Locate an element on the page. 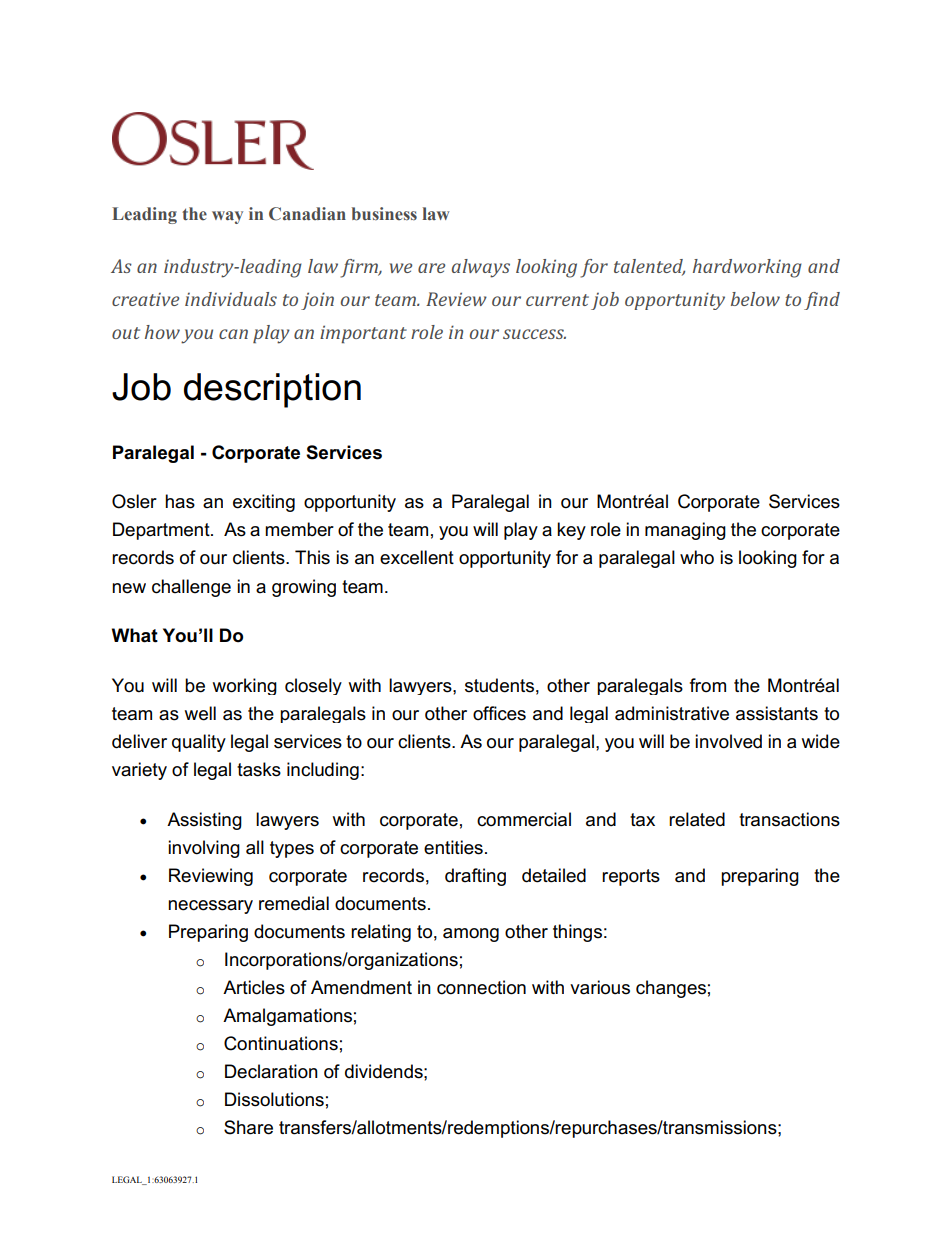  always is located at coordinates (481, 268).
